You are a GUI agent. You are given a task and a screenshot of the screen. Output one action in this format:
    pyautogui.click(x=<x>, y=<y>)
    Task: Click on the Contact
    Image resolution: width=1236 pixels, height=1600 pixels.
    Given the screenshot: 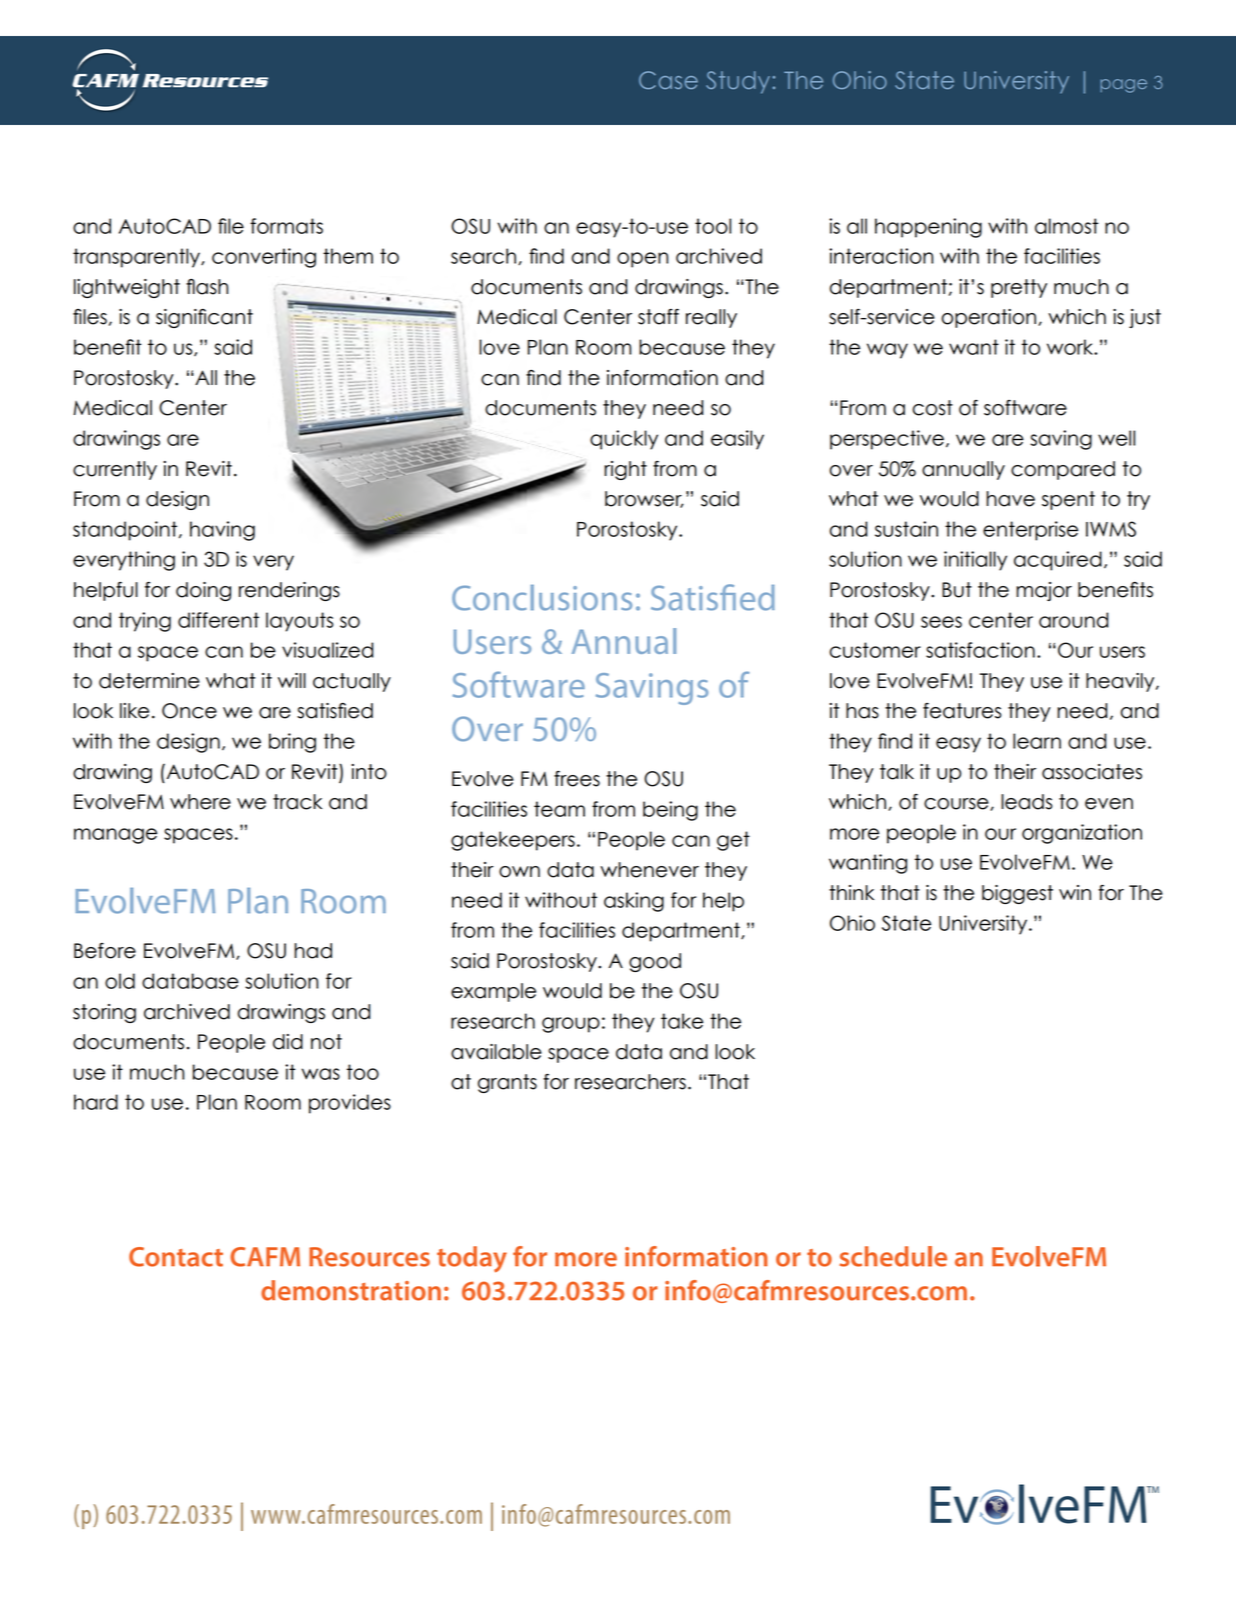 What is the action you would take?
    pyautogui.click(x=176, y=1257)
